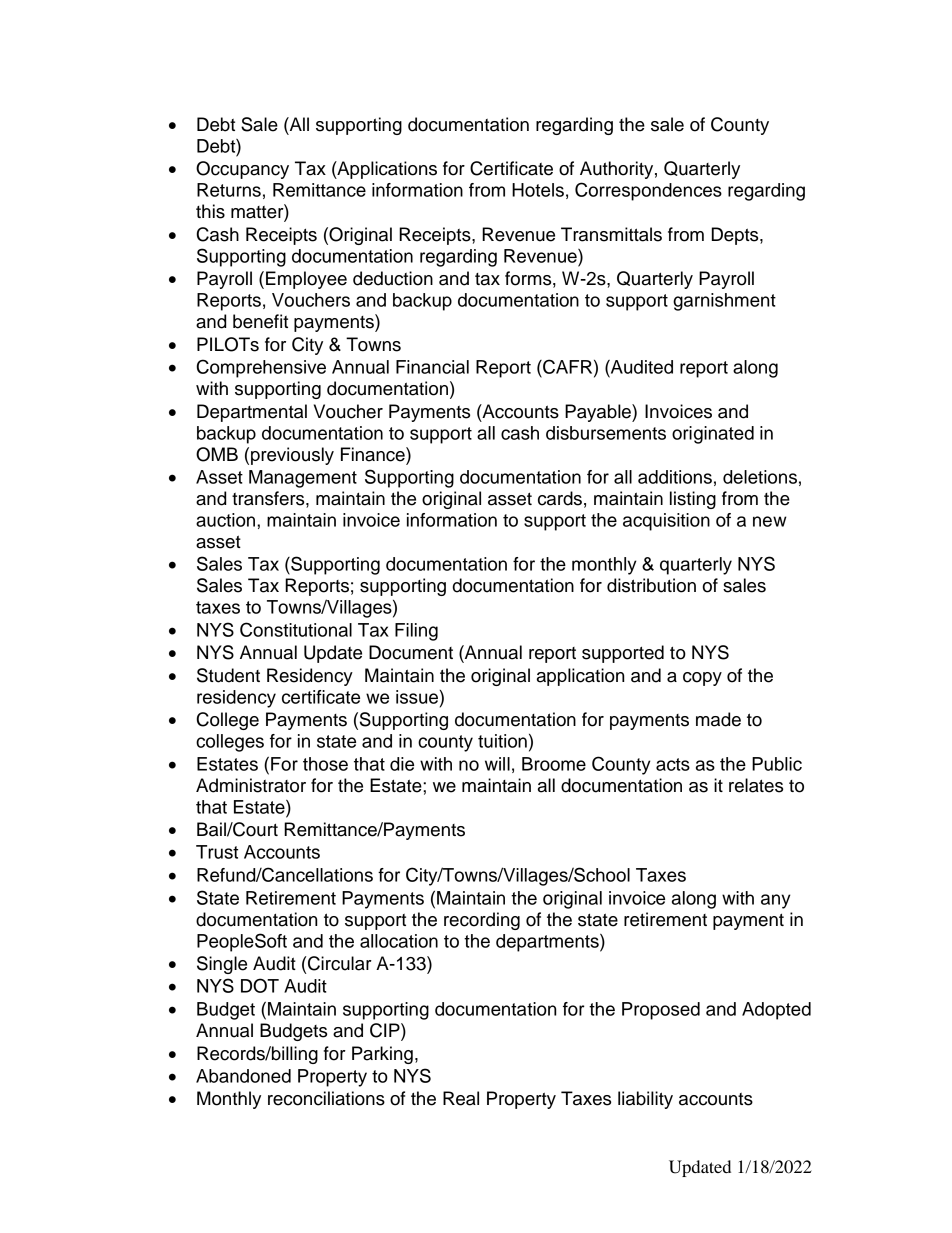  What do you see at coordinates (538, 190) in the screenshot?
I see `Hotels` at bounding box center [538, 190].
